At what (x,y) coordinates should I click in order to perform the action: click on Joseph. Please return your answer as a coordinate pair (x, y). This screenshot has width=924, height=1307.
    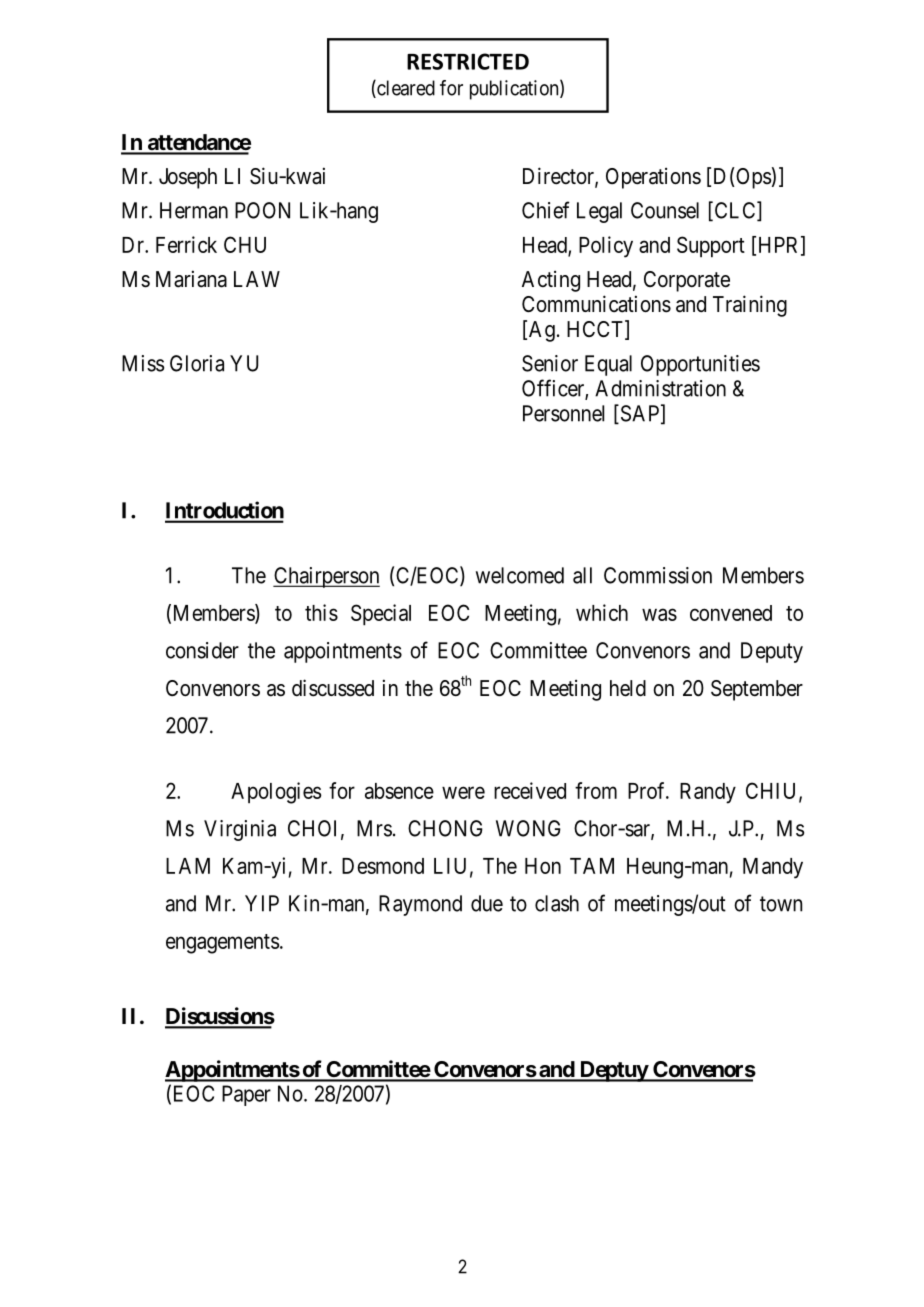
    Looking at the image, I should click on (188, 178).
